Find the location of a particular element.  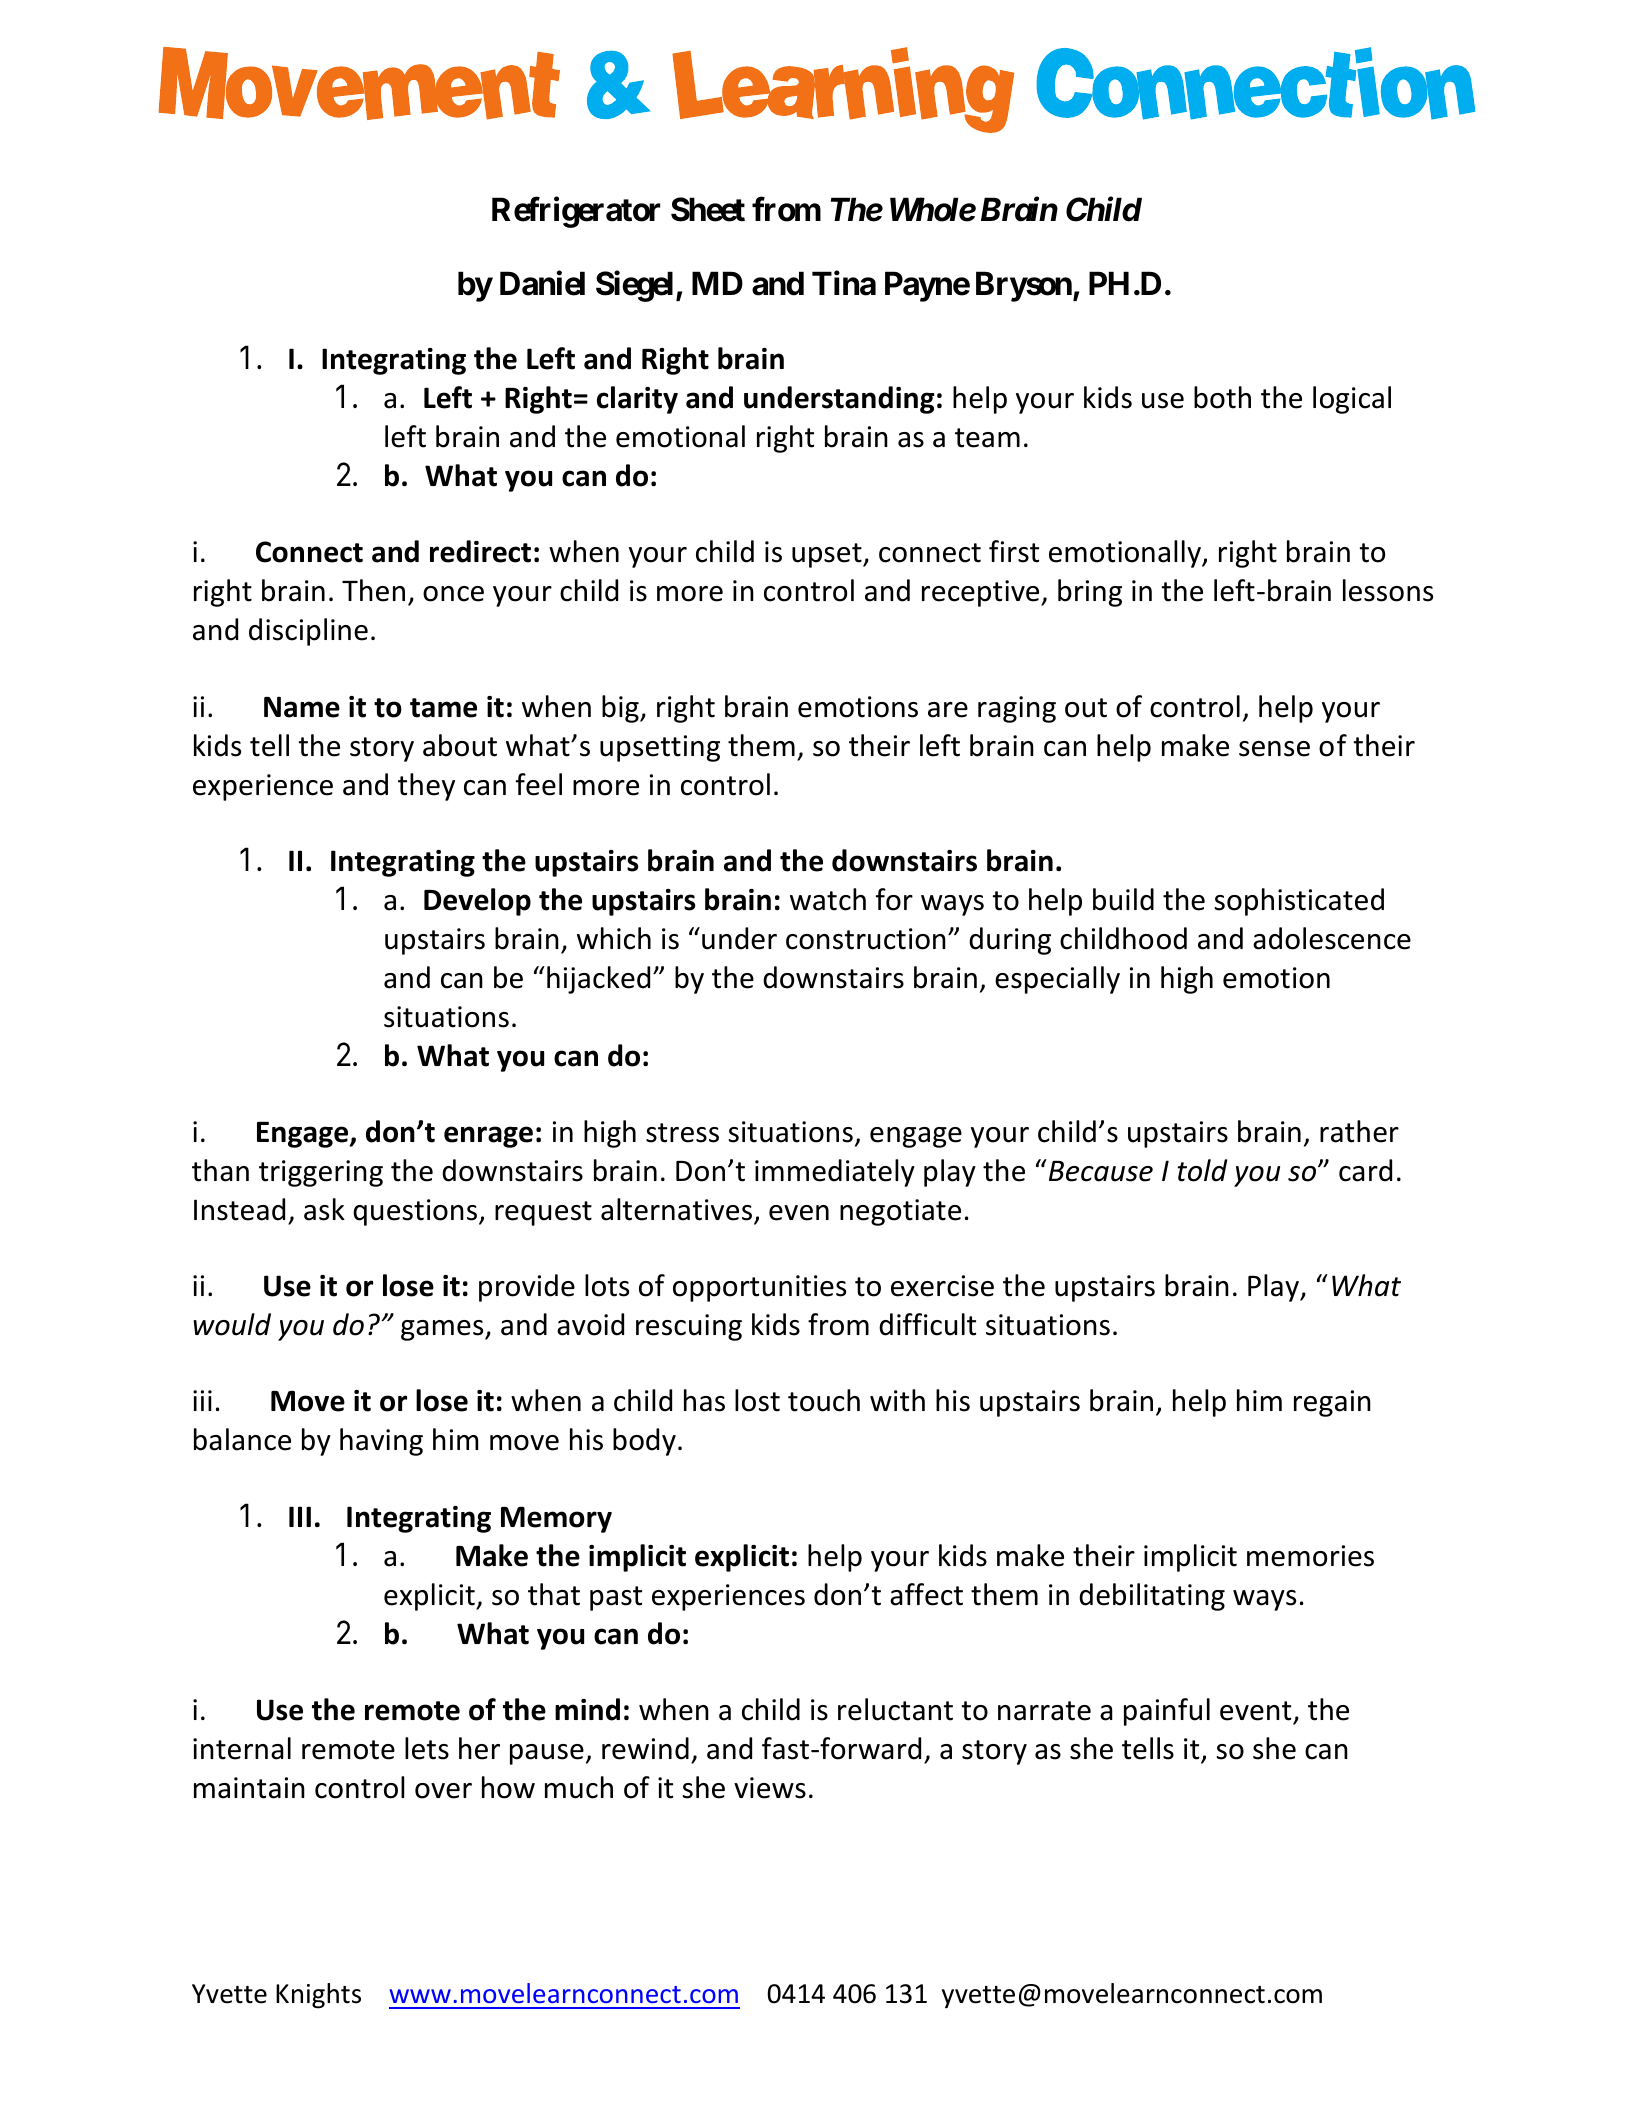

memories is located at coordinates (1310, 1556).
